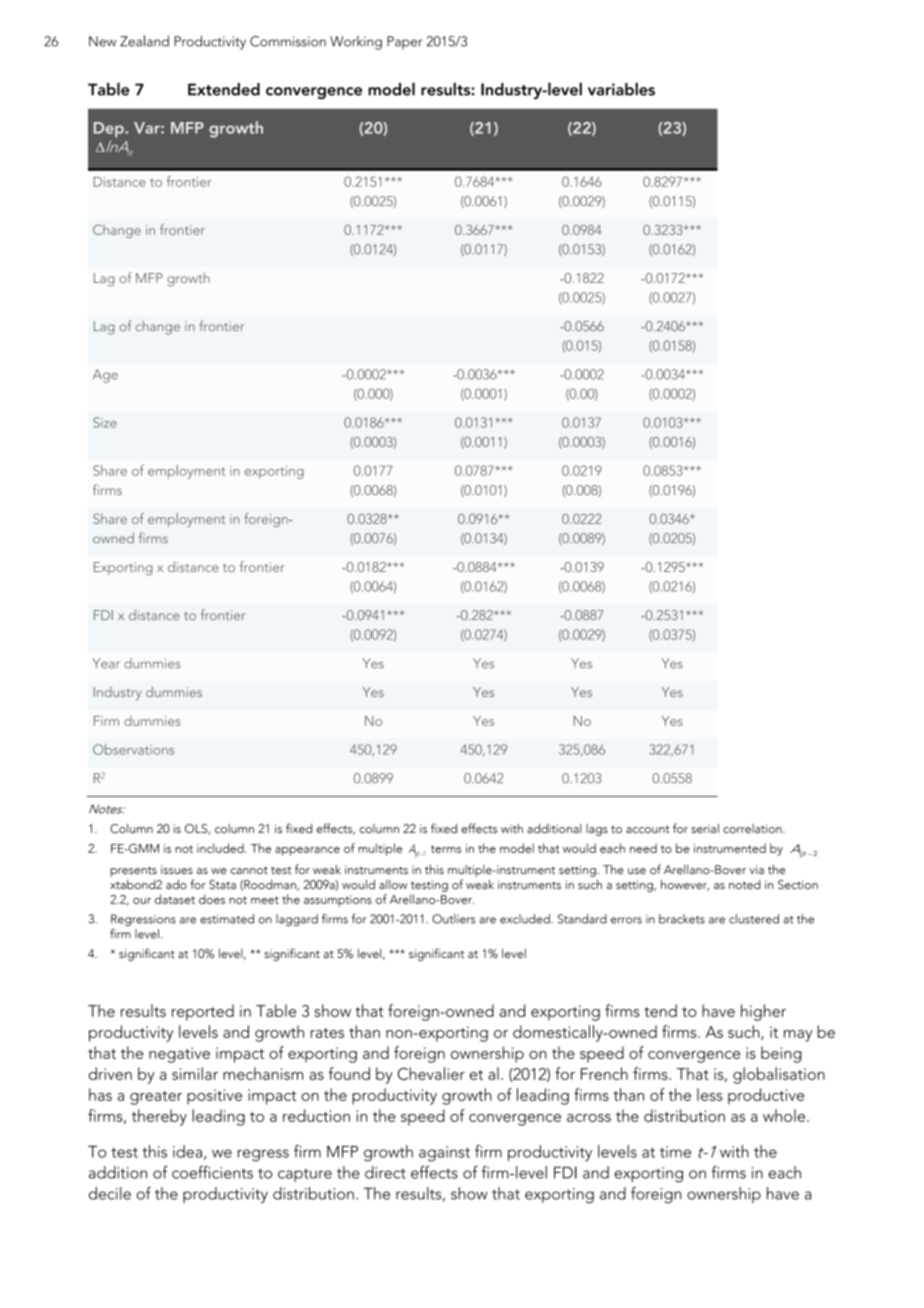  I want to click on Commission, so click(288, 41).
